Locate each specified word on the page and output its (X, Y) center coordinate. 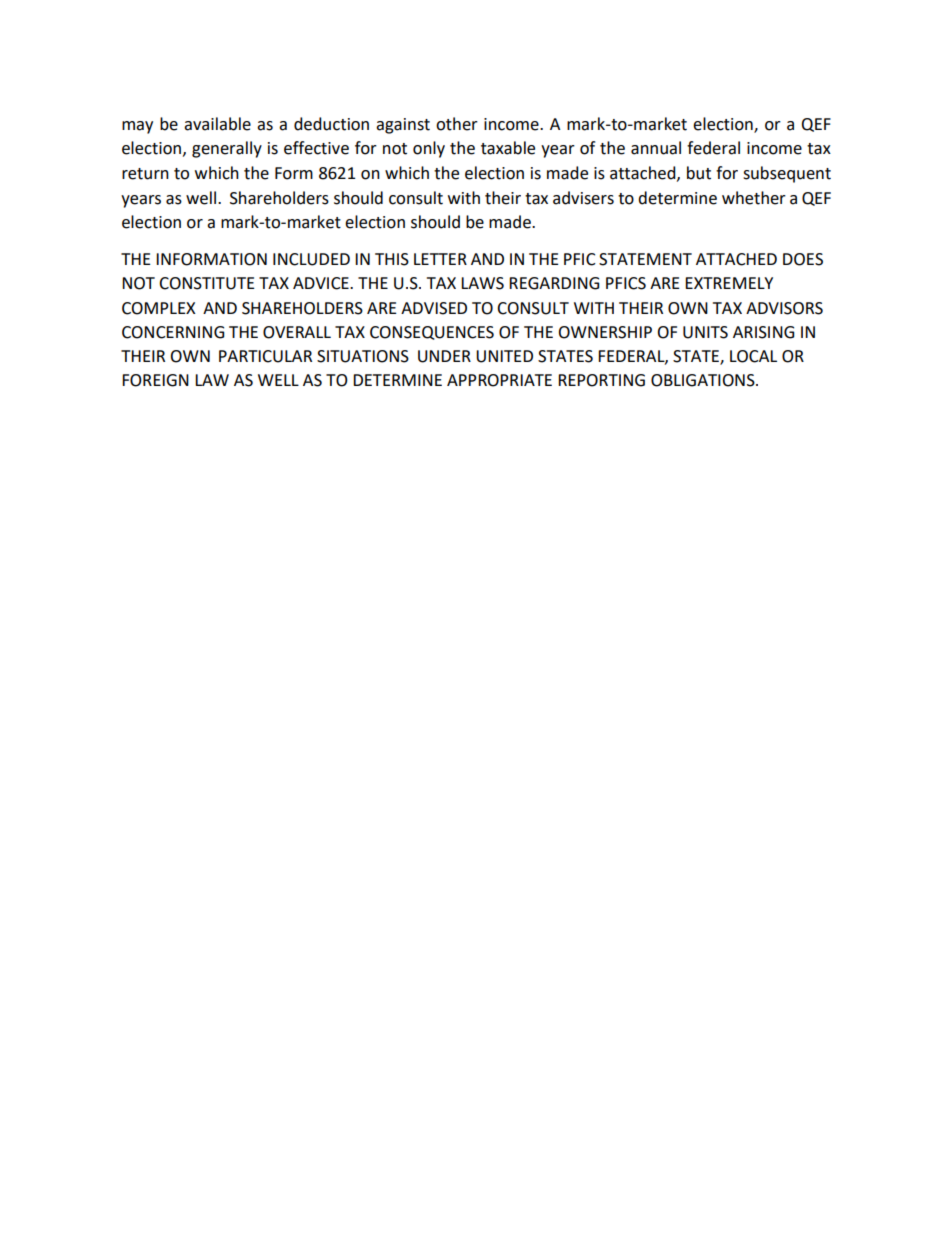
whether (754, 198)
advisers (583, 198)
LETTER (440, 259)
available (217, 124)
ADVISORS (784, 308)
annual (656, 148)
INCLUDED (311, 259)
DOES (803, 259)
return (145, 174)
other (457, 124)
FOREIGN (155, 380)
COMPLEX (159, 308)
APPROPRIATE (499, 380)
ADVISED (434, 308)
